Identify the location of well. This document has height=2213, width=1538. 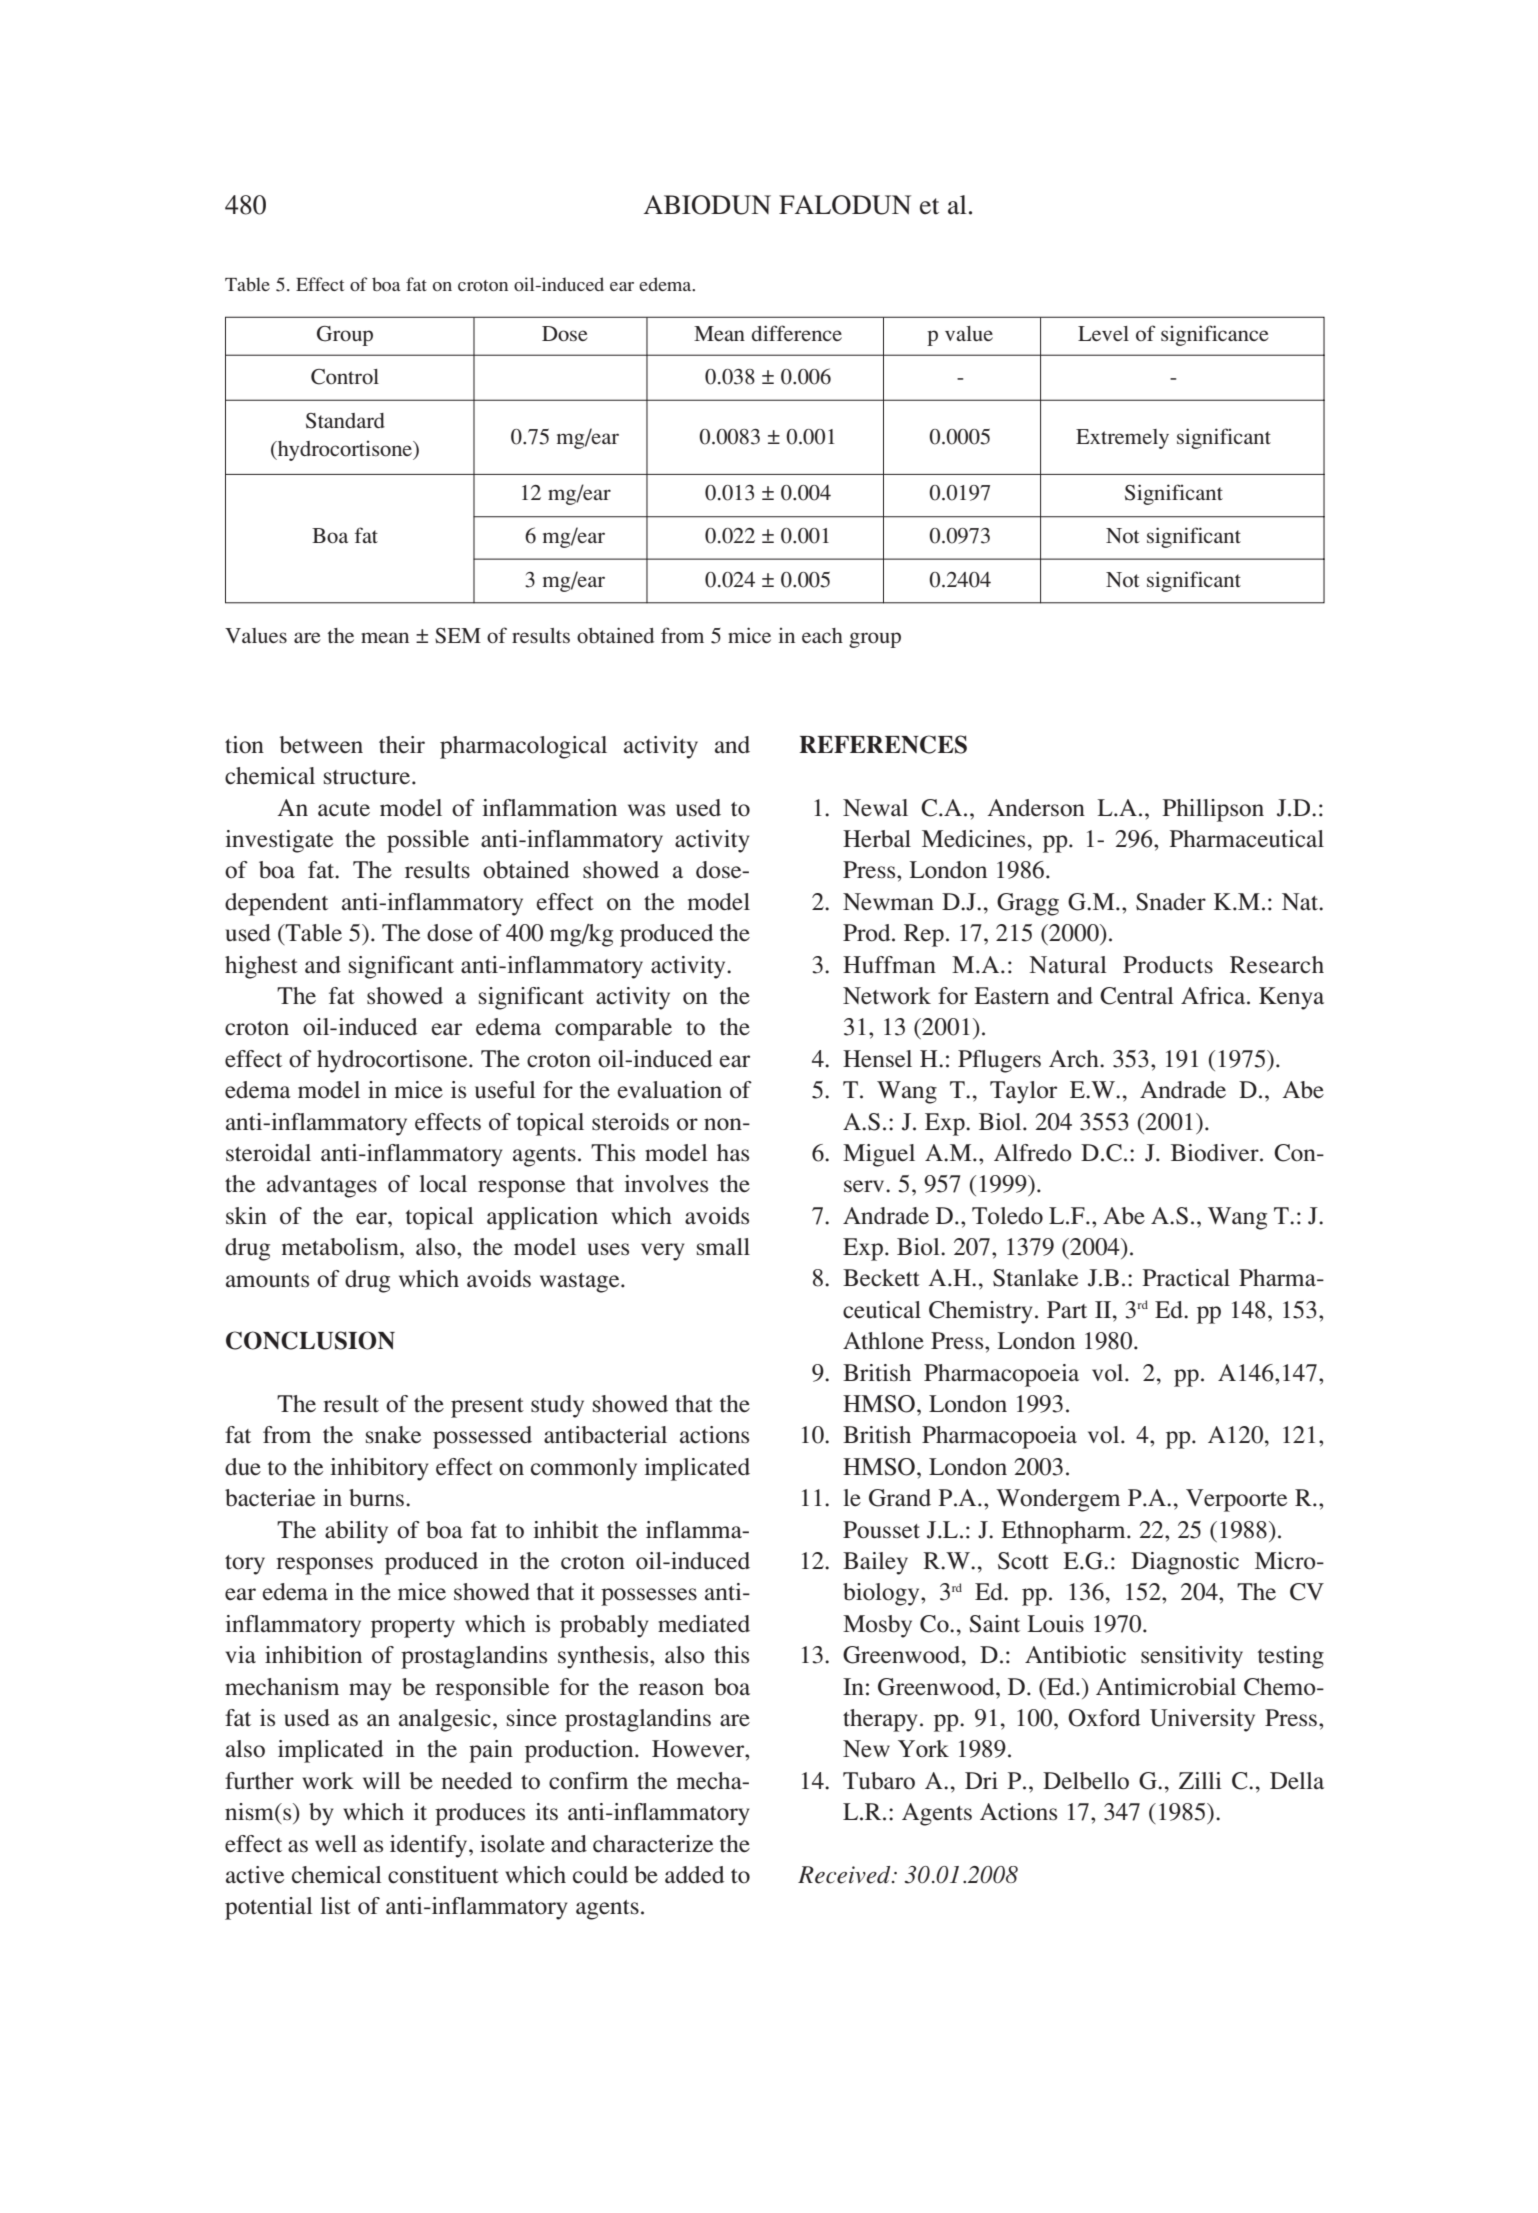
(336, 1844).
